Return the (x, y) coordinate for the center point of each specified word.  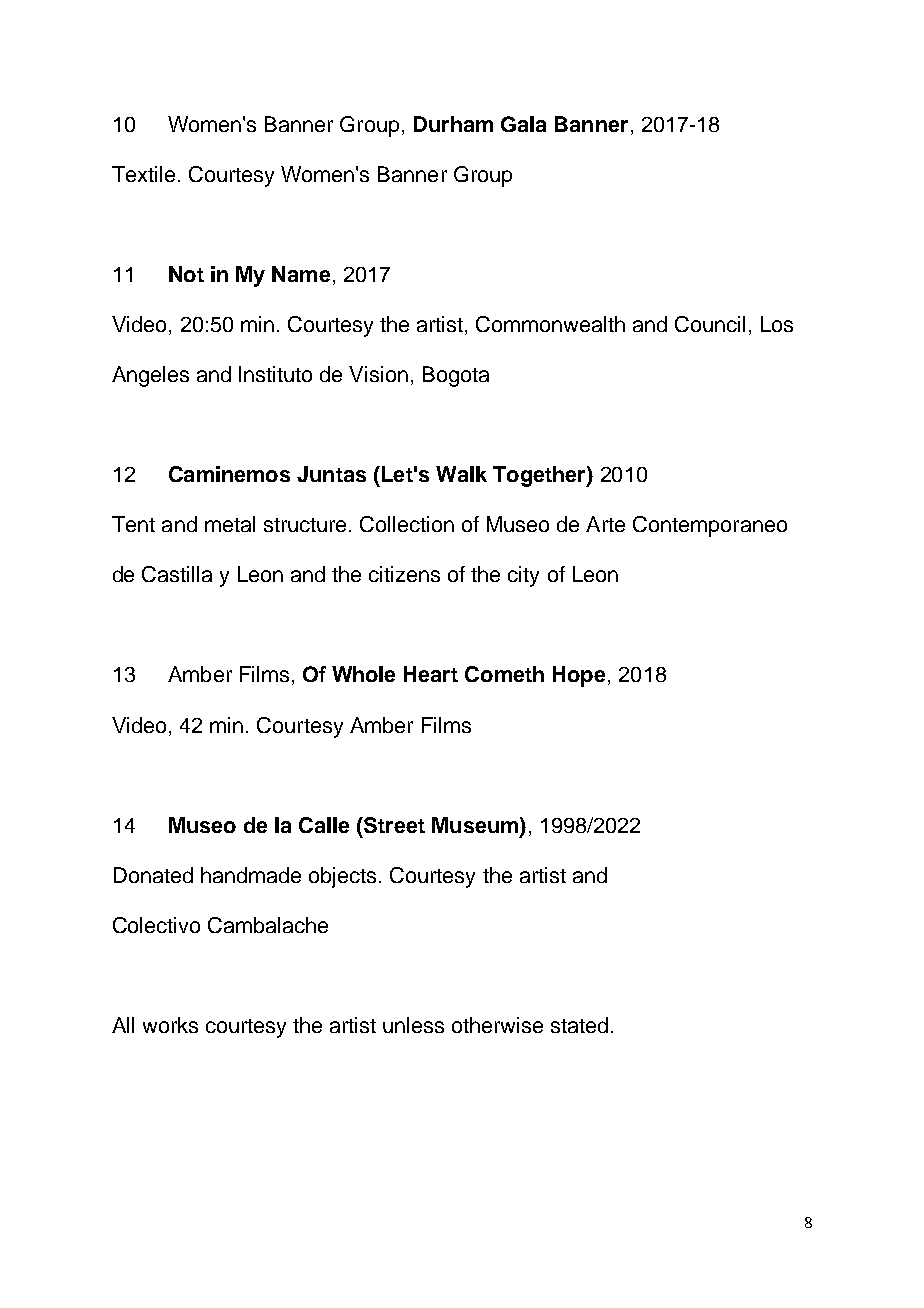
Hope (579, 676)
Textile (143, 174)
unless (413, 1025)
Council (710, 324)
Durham (453, 124)
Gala (523, 124)
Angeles (150, 376)
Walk (461, 474)
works (170, 1025)
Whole (363, 674)
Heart (431, 674)
